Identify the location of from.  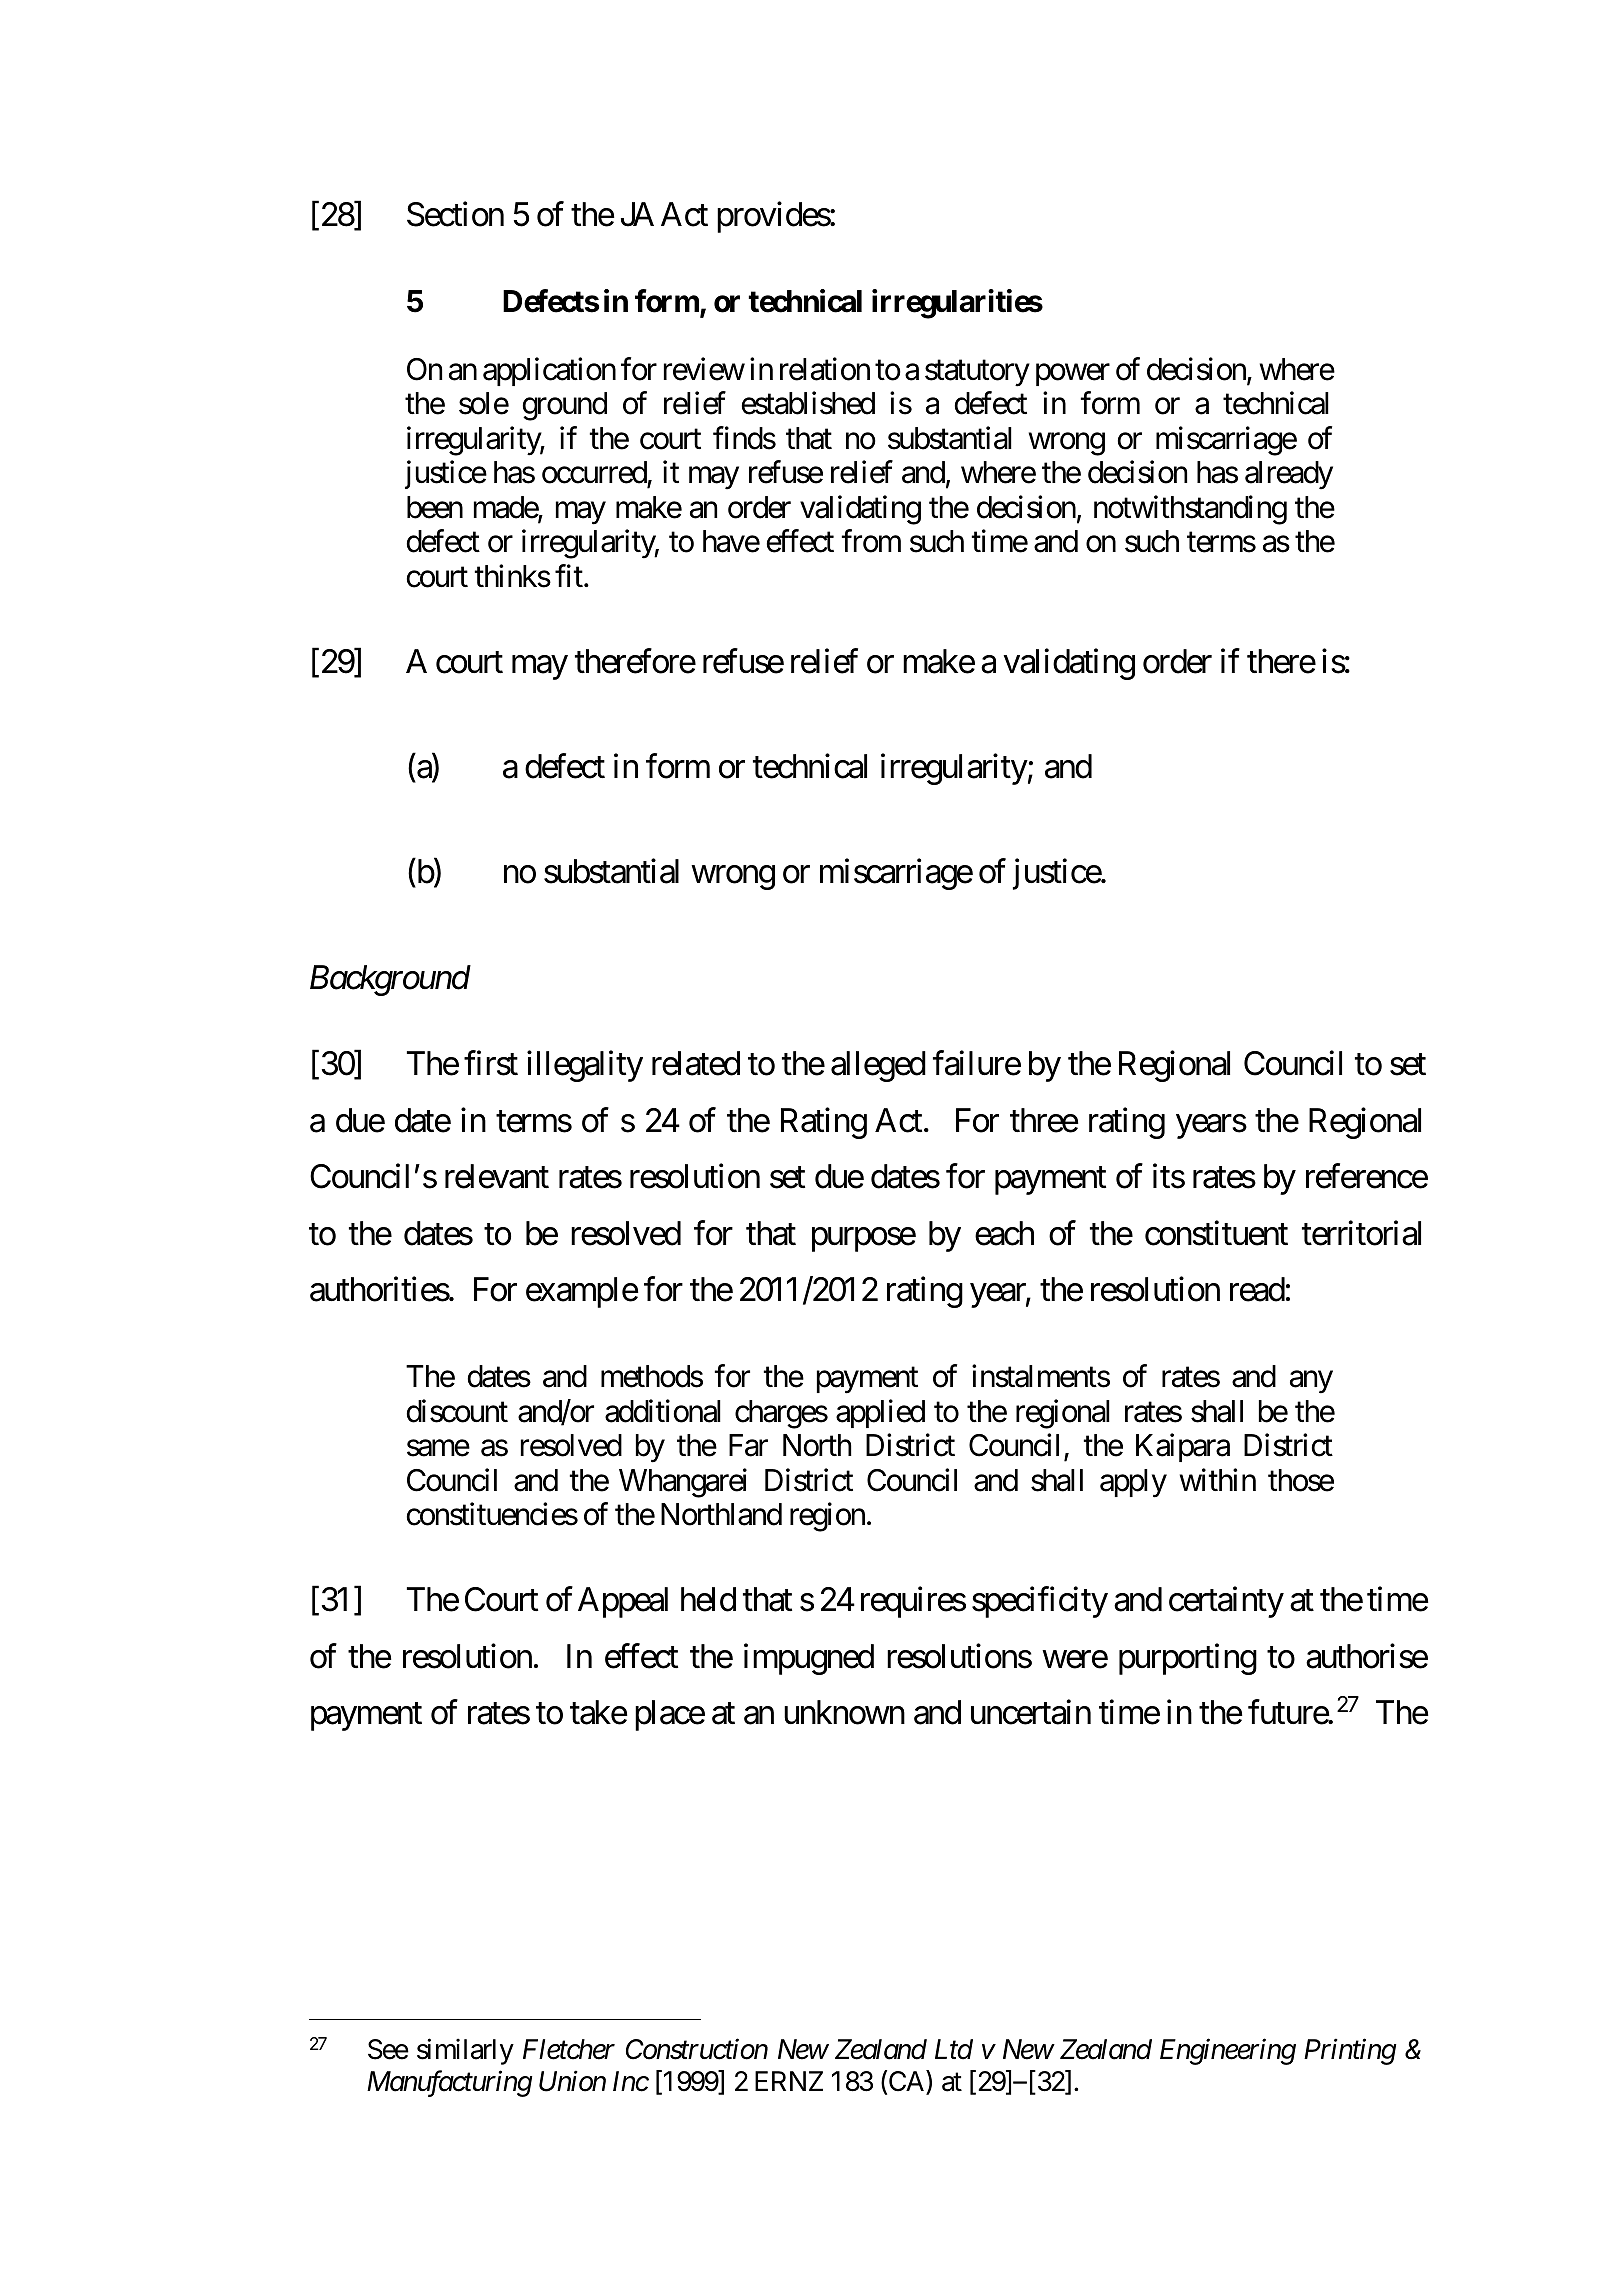
(871, 541).
